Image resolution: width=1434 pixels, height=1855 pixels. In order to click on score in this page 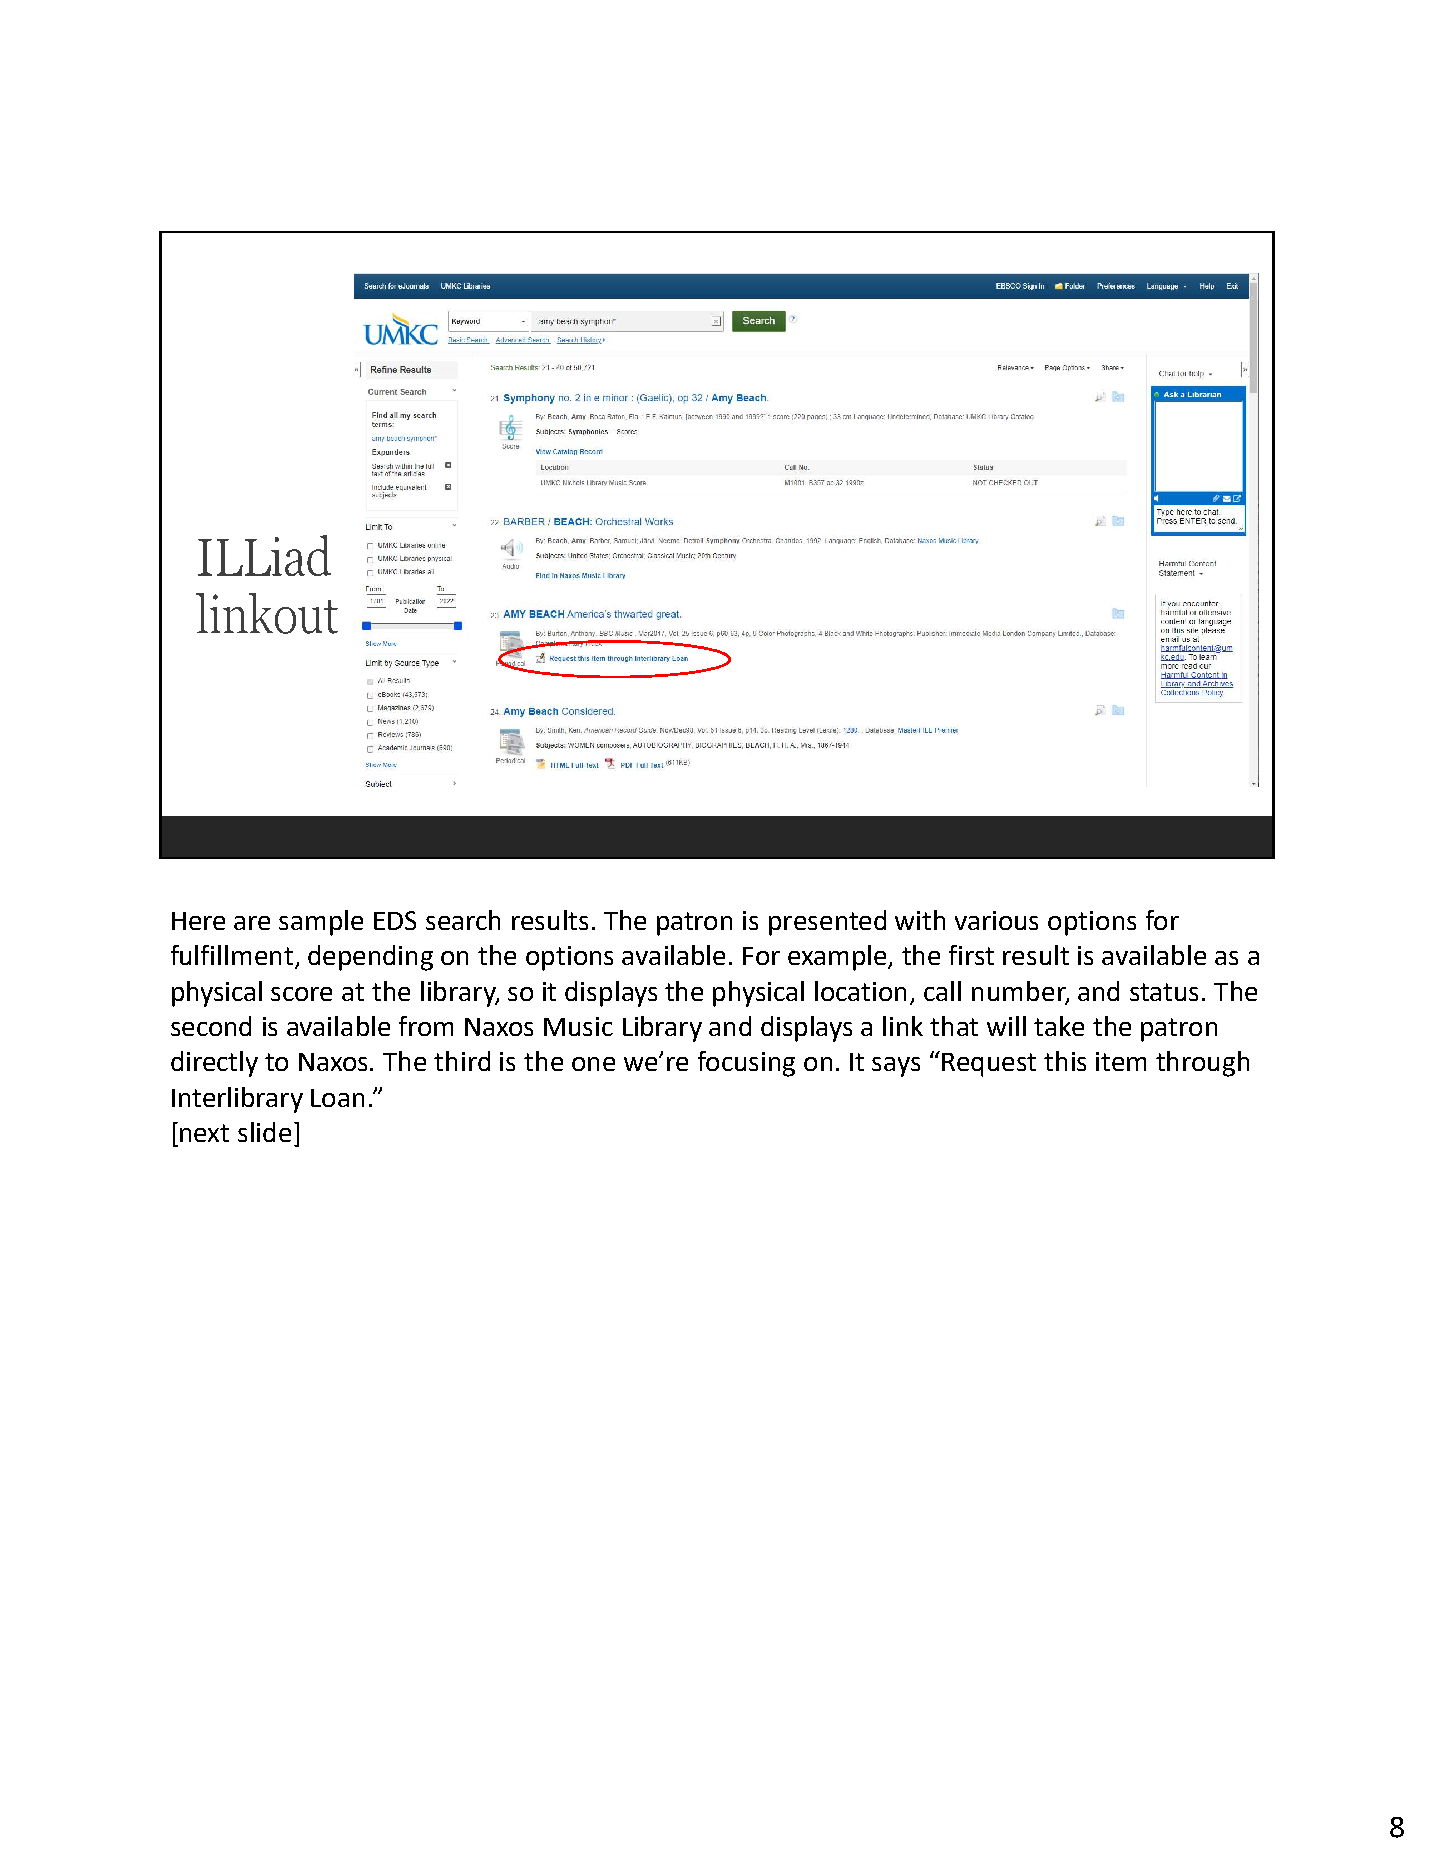, I will do `click(301, 994)`.
